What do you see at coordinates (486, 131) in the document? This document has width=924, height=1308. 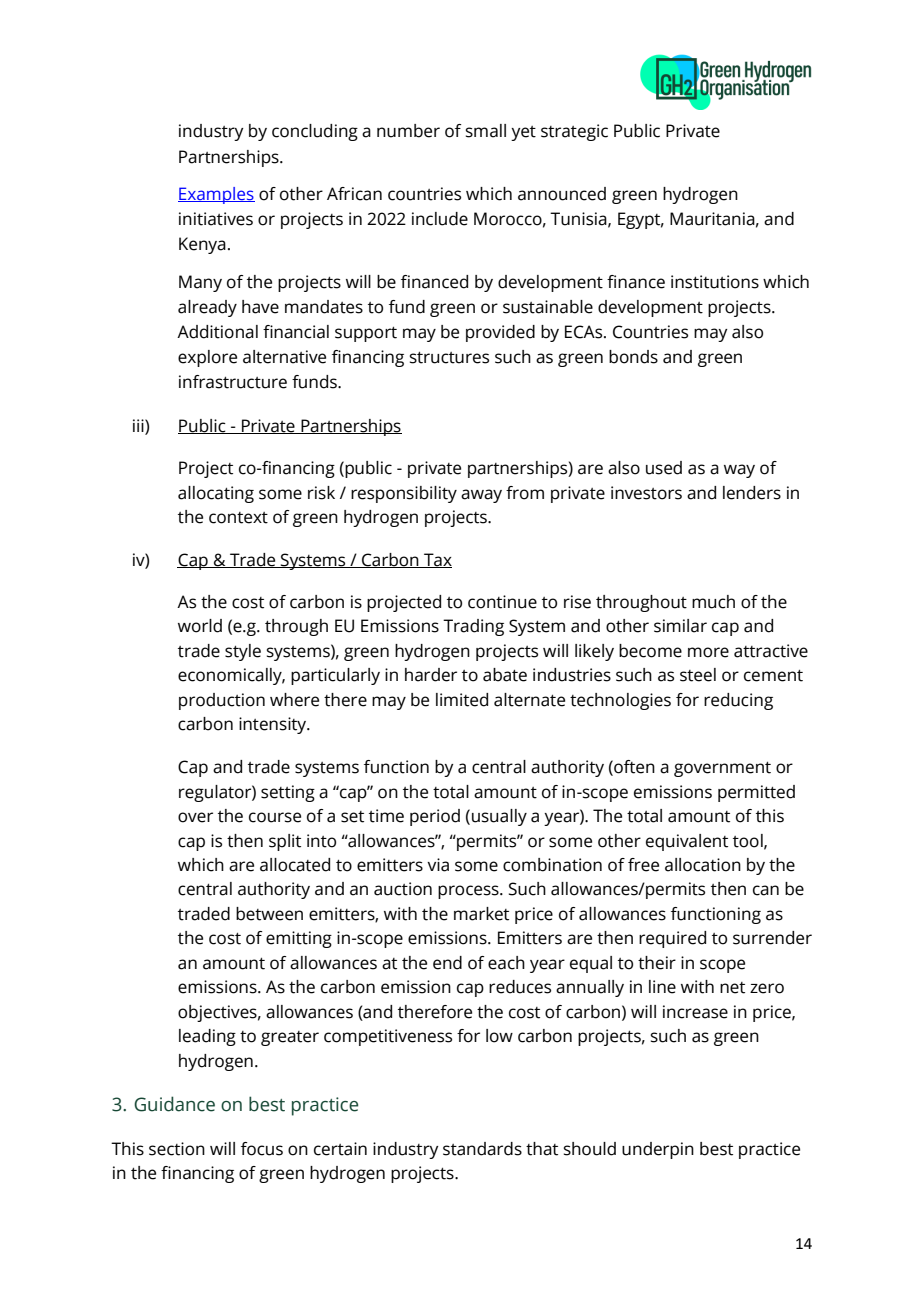 I see `small` at bounding box center [486, 131].
